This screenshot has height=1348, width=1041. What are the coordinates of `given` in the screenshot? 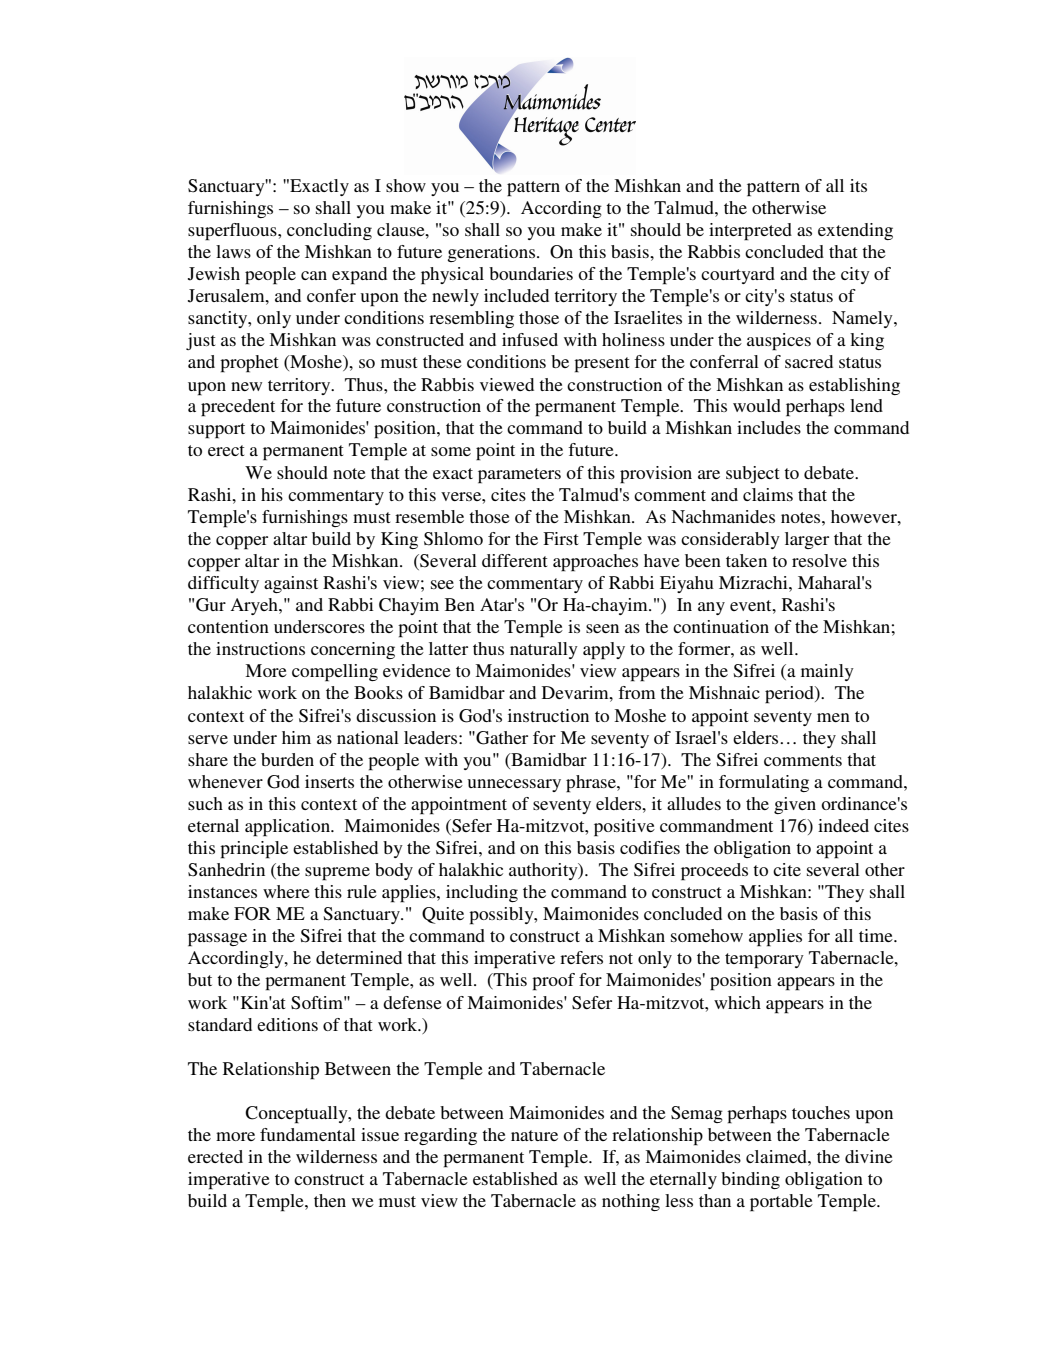 It's located at (795, 805).
